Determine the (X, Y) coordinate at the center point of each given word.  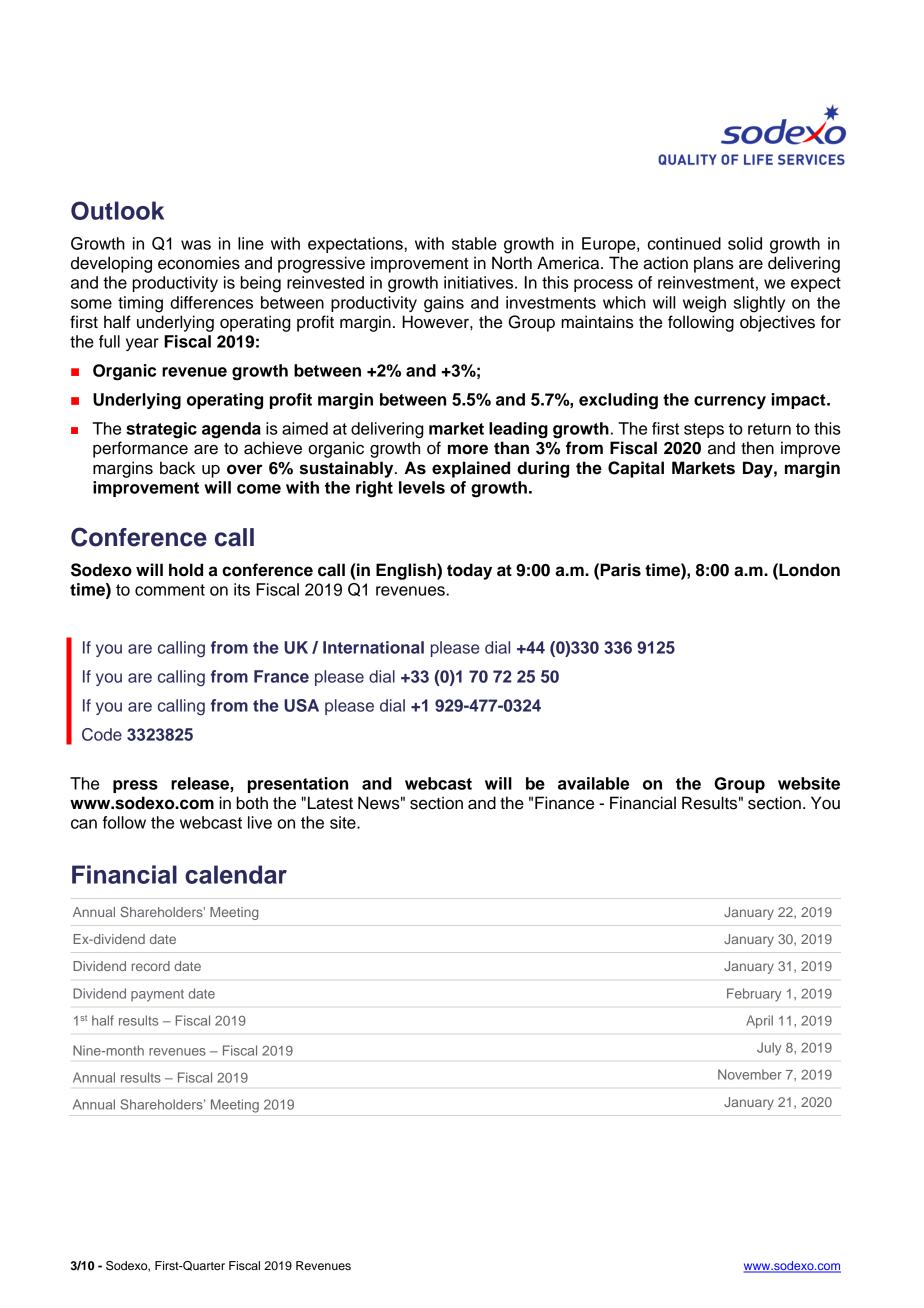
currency (730, 402)
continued (684, 243)
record (151, 966)
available (593, 783)
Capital (636, 469)
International (373, 647)
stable (474, 243)
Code (102, 734)
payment (157, 995)
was (196, 245)
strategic (161, 430)
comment (170, 590)
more (468, 449)
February (754, 995)
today (469, 571)
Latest (330, 803)
